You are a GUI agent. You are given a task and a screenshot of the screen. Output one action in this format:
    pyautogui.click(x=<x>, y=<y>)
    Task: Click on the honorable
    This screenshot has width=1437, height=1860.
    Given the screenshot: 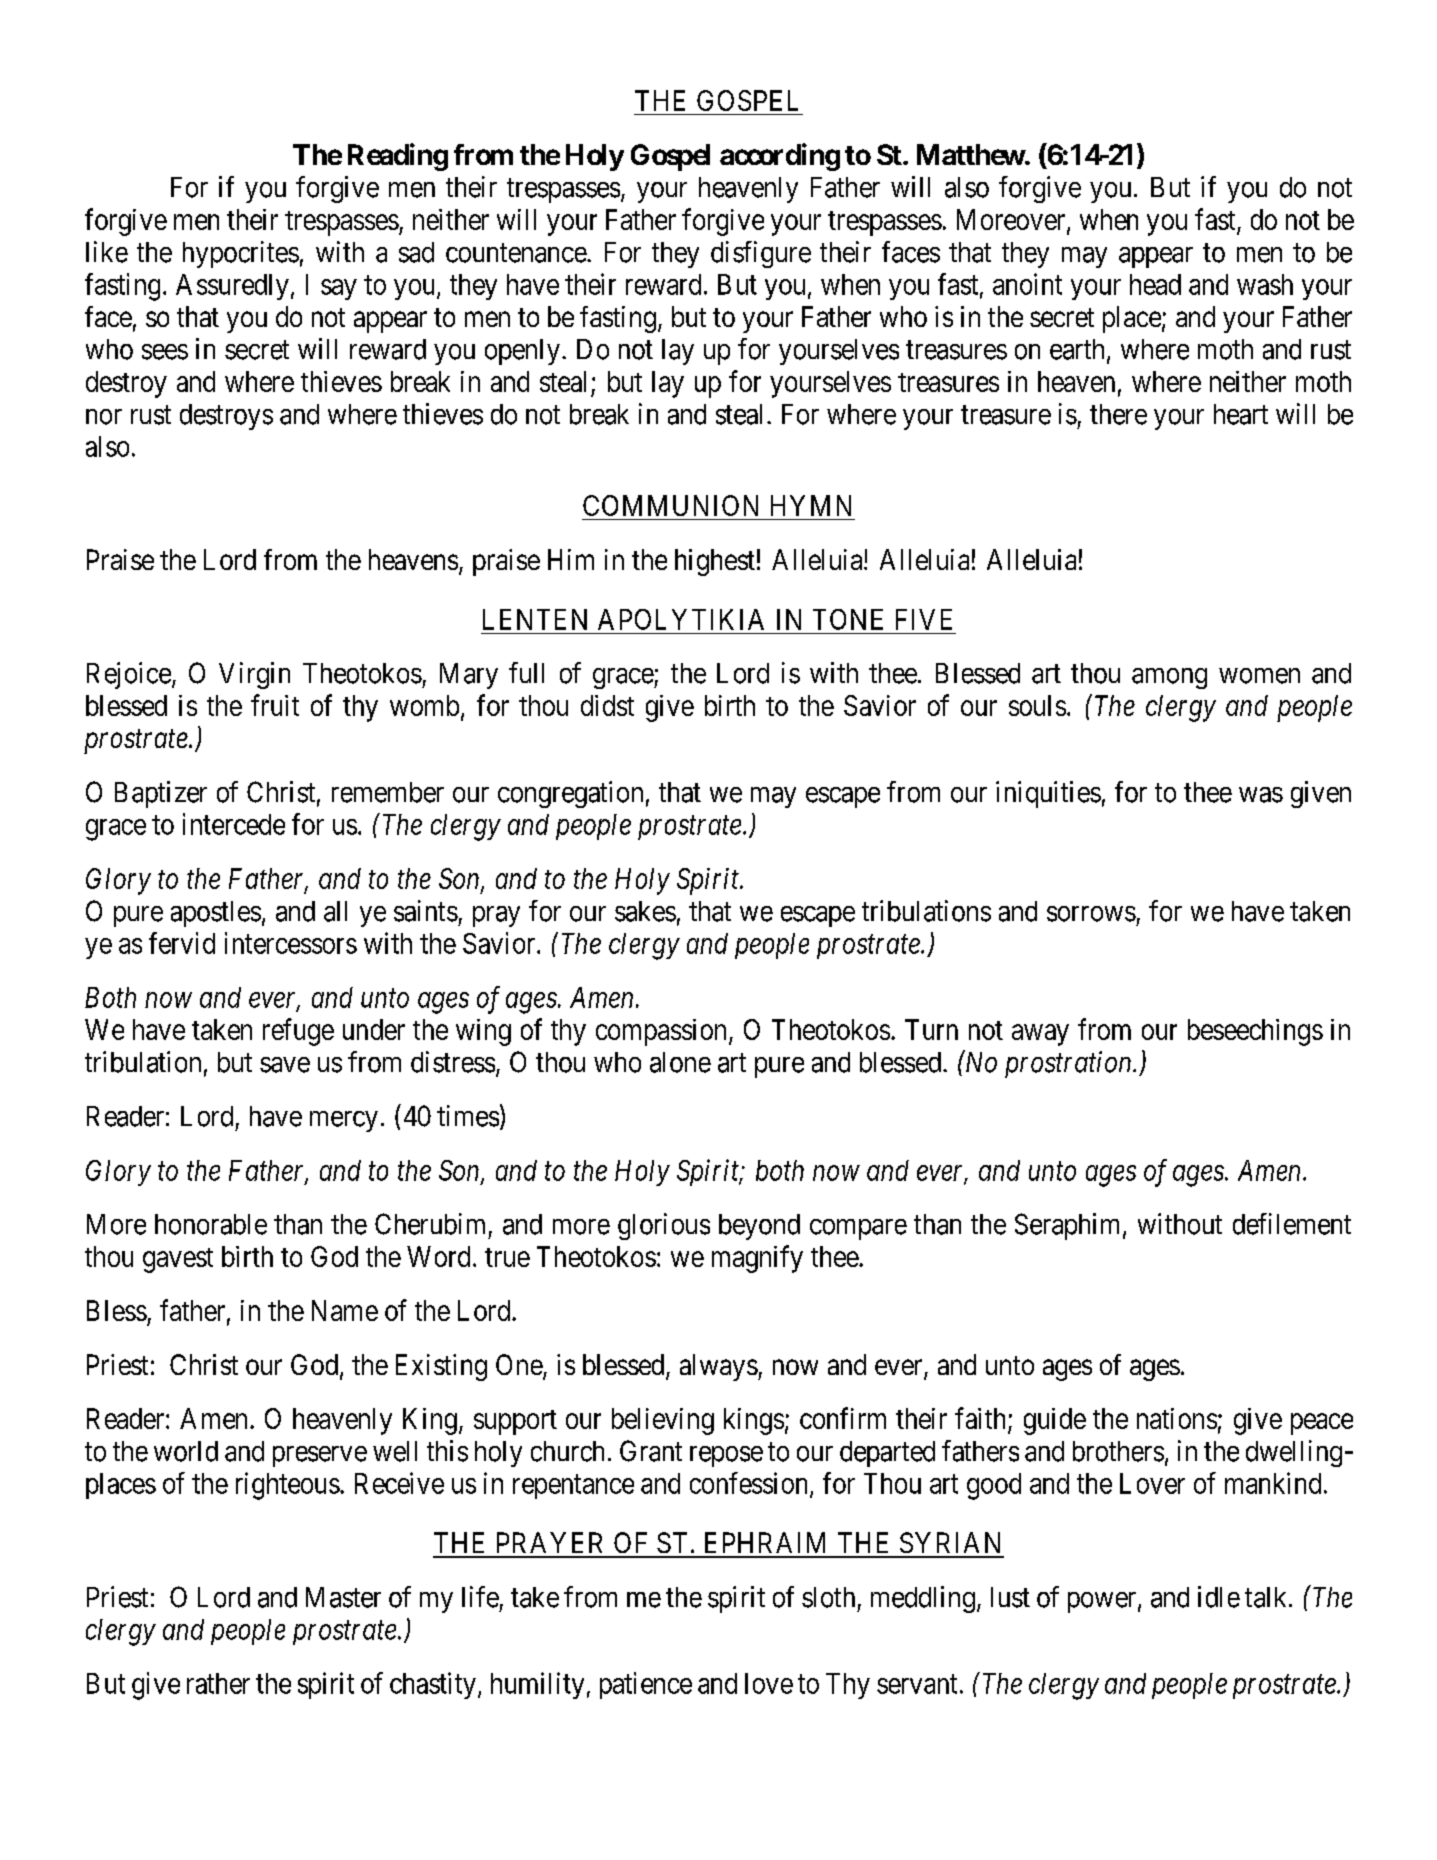 What is the action you would take?
    pyautogui.click(x=211, y=1224)
